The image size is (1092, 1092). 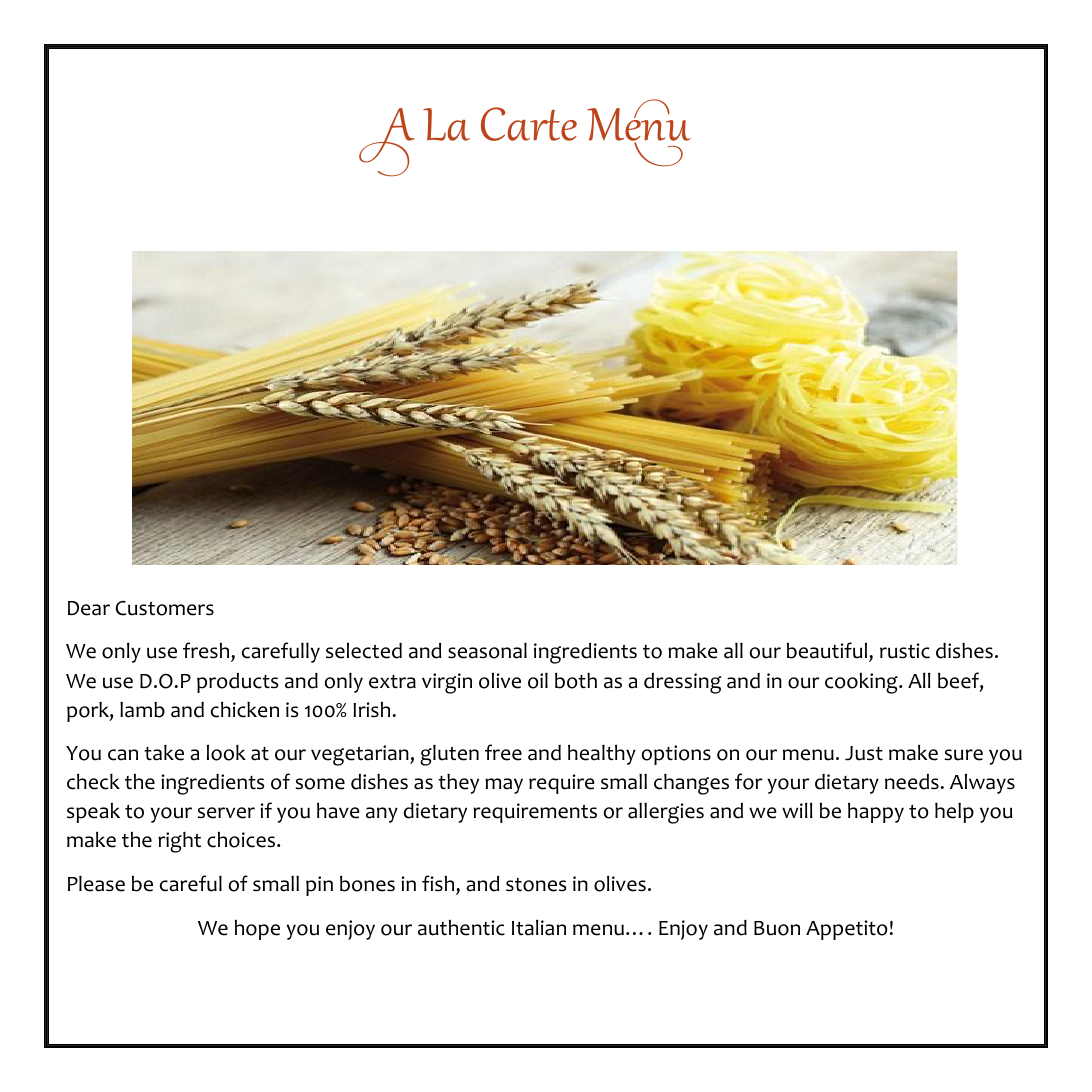 I want to click on Customers, so click(x=165, y=608).
